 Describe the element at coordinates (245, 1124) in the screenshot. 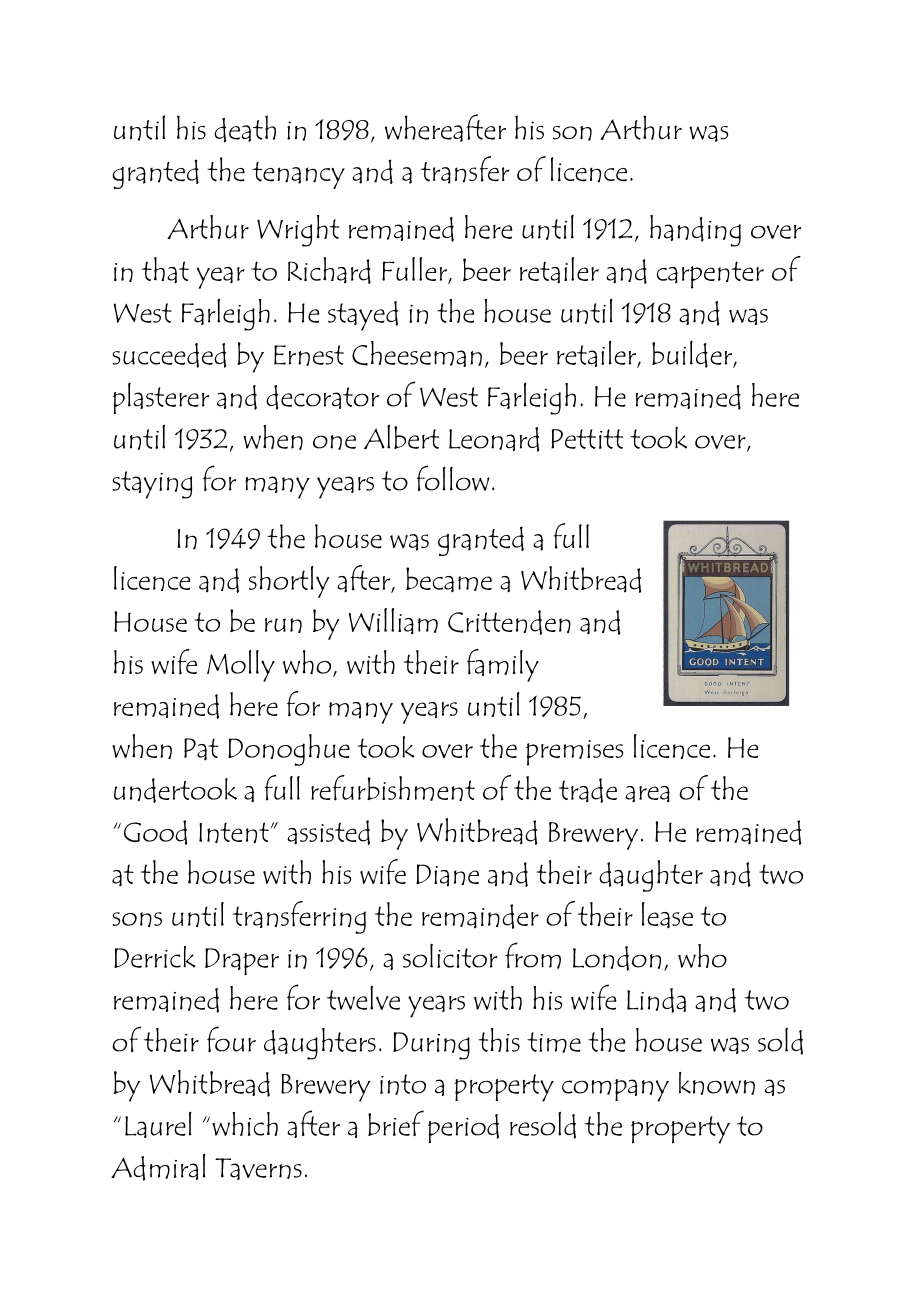

I see `which` at that location.
